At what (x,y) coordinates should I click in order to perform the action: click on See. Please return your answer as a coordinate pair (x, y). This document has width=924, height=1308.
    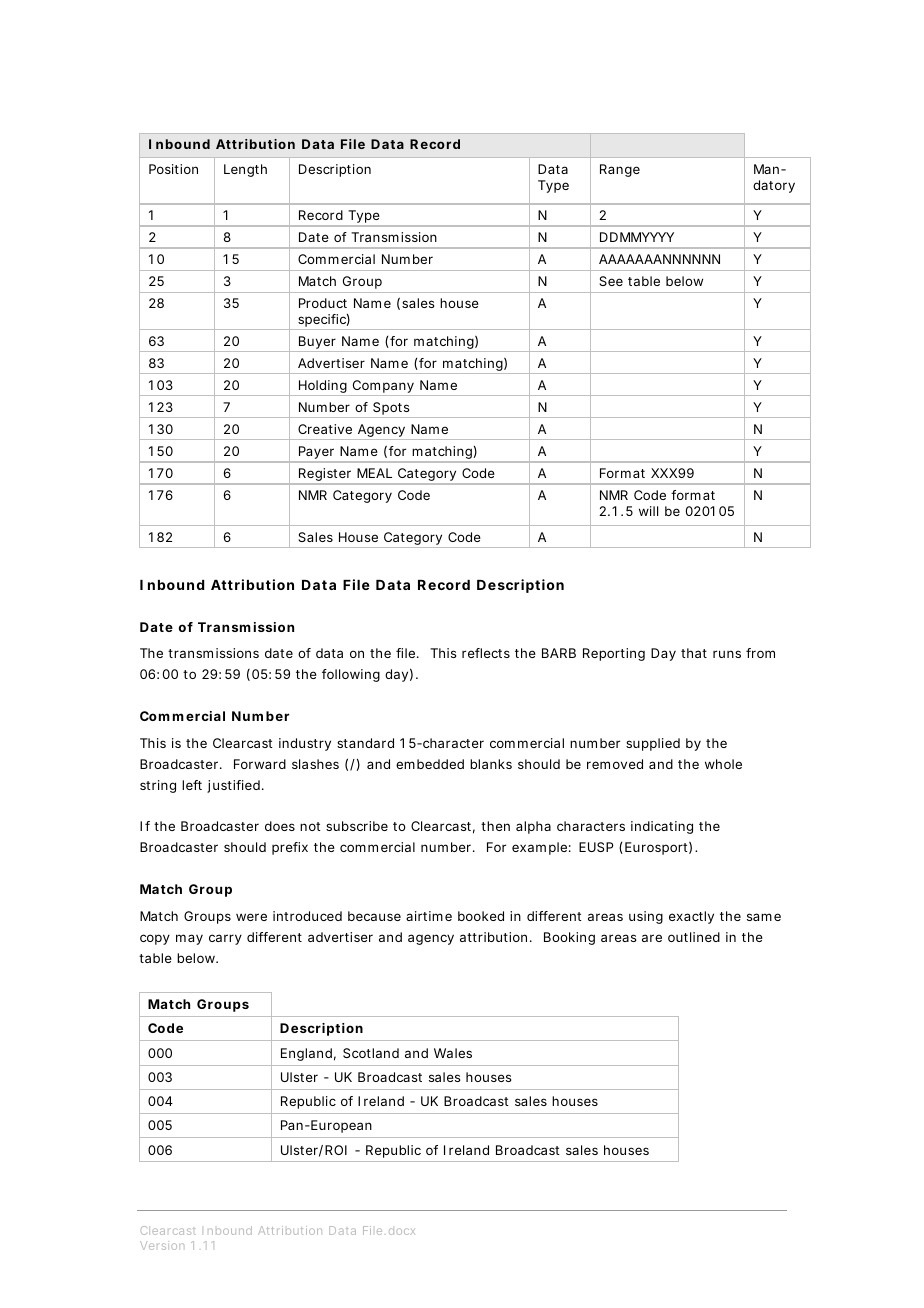
    Looking at the image, I should click on (611, 281).
